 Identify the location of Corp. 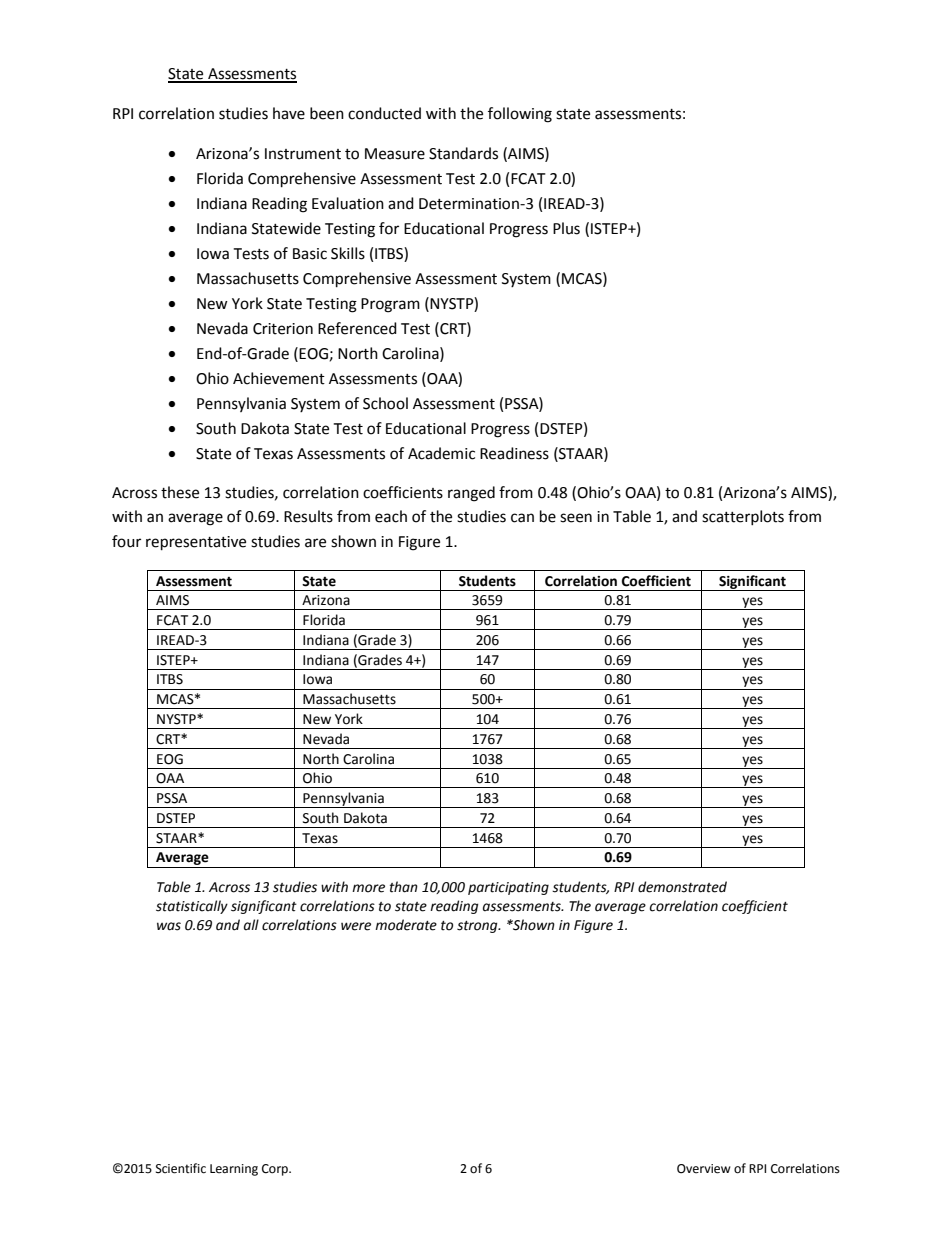
(276, 1170).
